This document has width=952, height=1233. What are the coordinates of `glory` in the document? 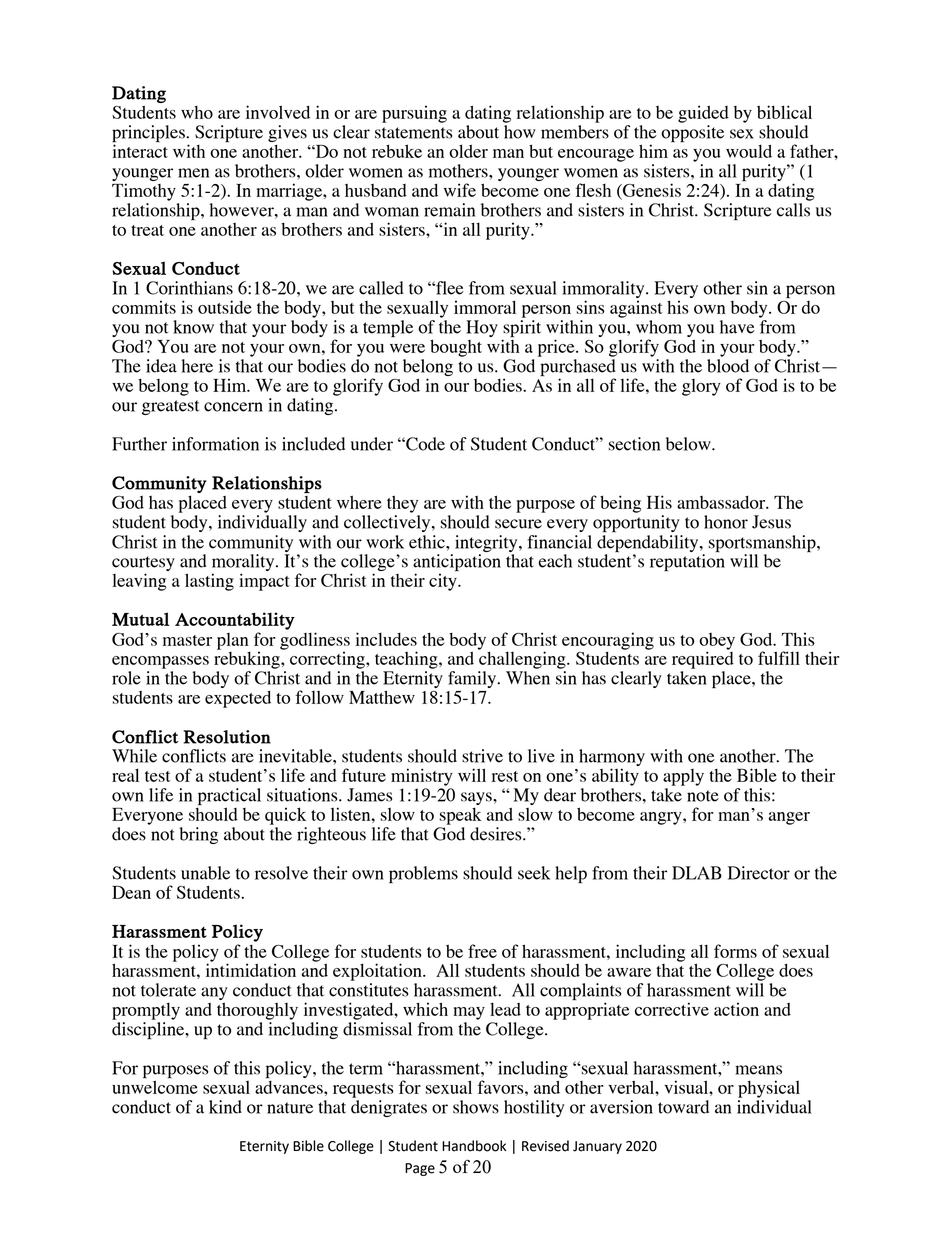 It's located at (701, 387).
